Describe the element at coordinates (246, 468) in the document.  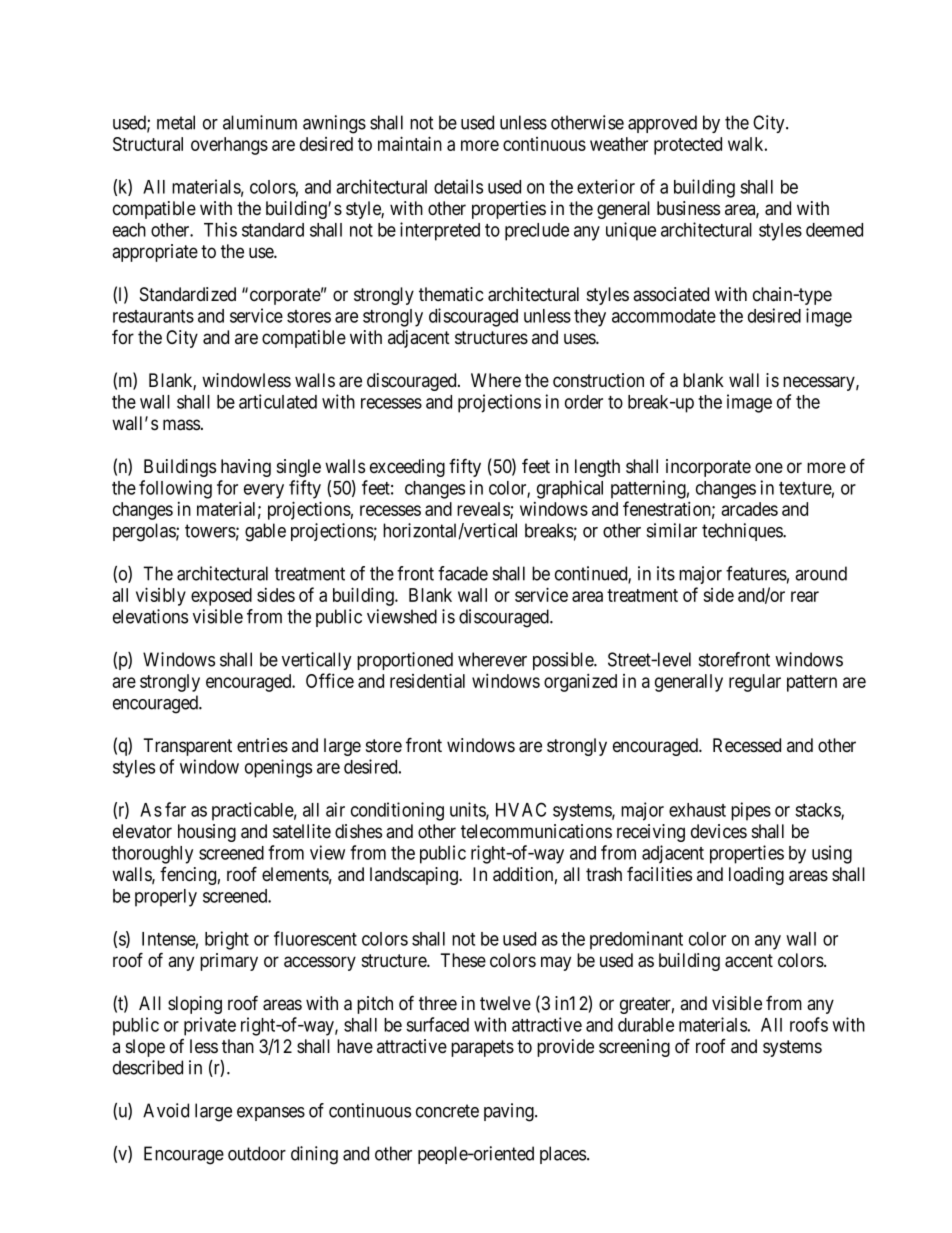
I see `having` at that location.
